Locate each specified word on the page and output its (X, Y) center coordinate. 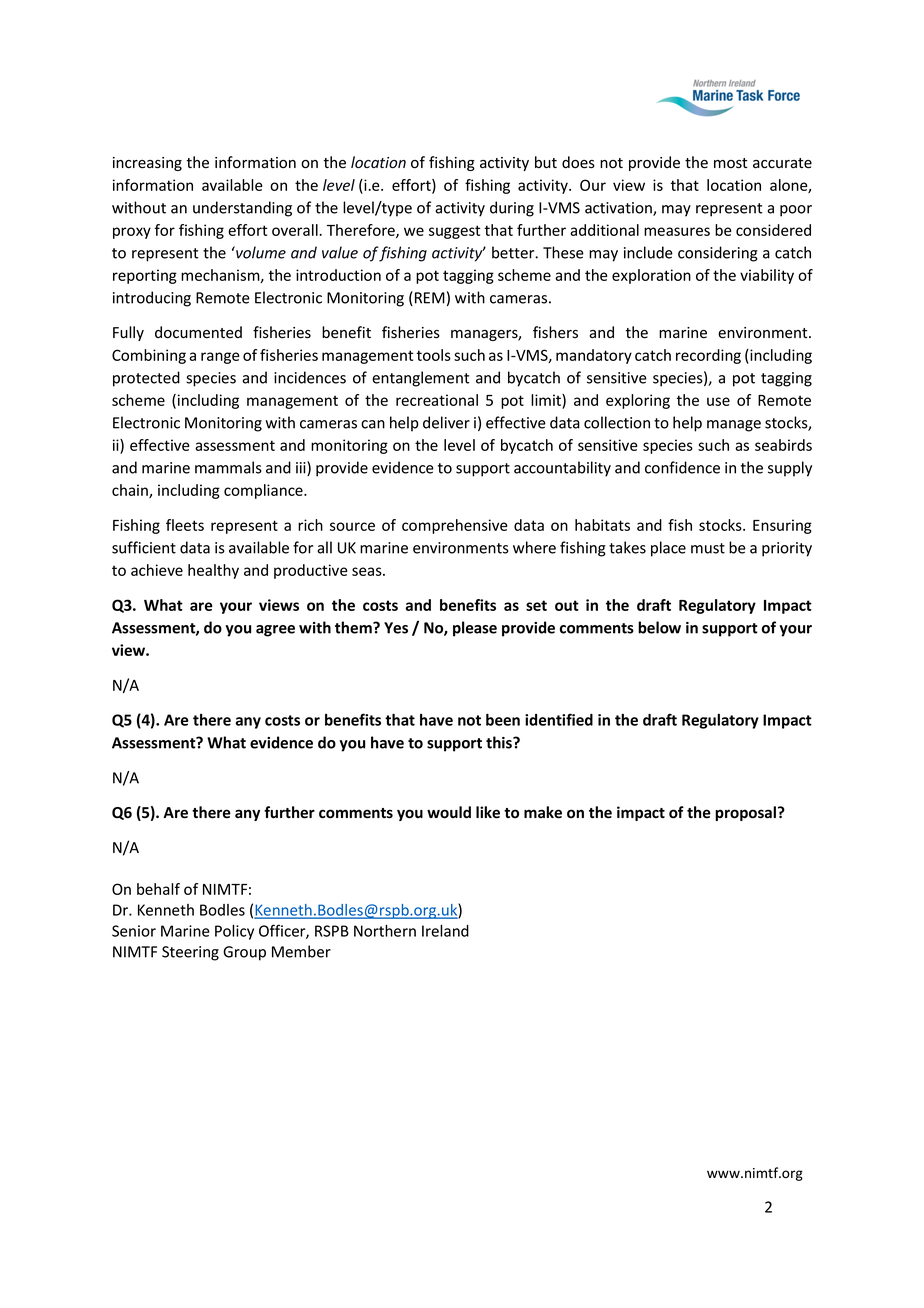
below (659, 627)
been (503, 720)
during (512, 209)
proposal (745, 813)
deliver (446, 422)
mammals (228, 467)
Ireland (445, 931)
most (730, 163)
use (718, 401)
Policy (234, 932)
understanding (242, 209)
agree (275, 631)
